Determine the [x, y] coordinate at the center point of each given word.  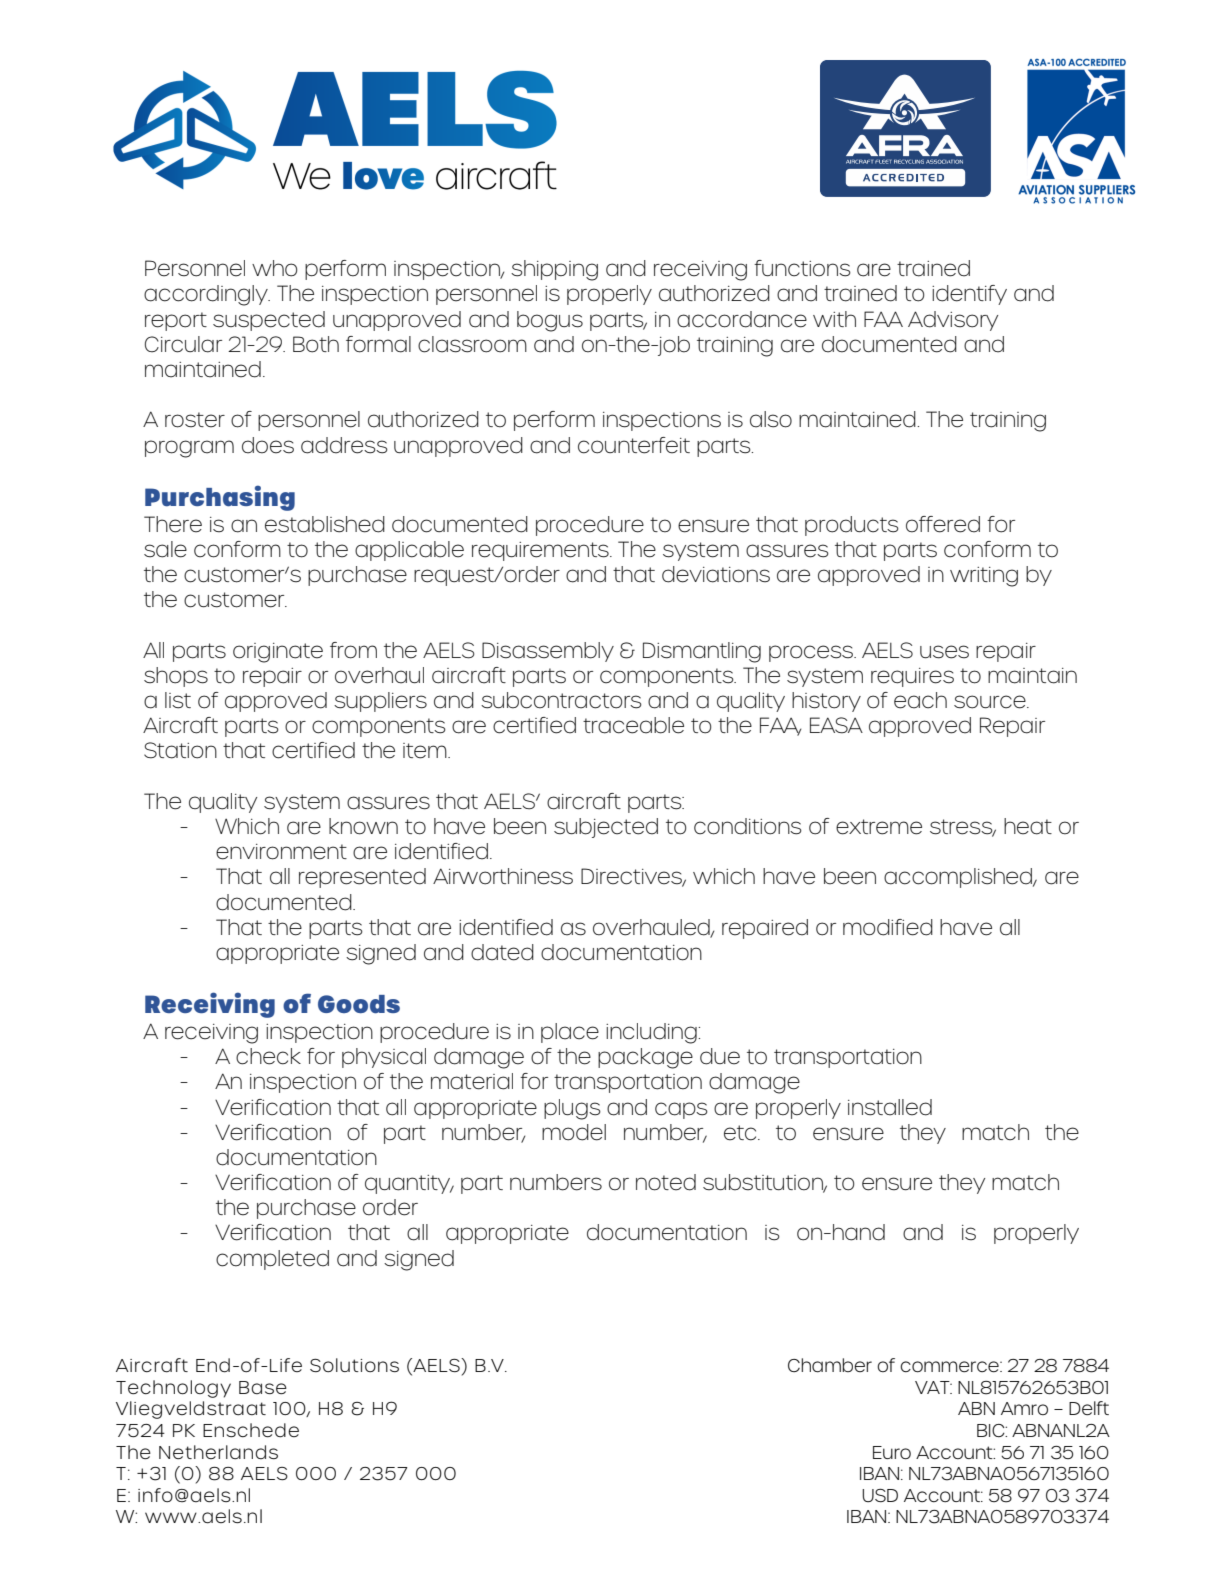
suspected [269, 321]
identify [969, 295]
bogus [550, 321]
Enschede [251, 1430]
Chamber [830, 1365]
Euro [892, 1453]
